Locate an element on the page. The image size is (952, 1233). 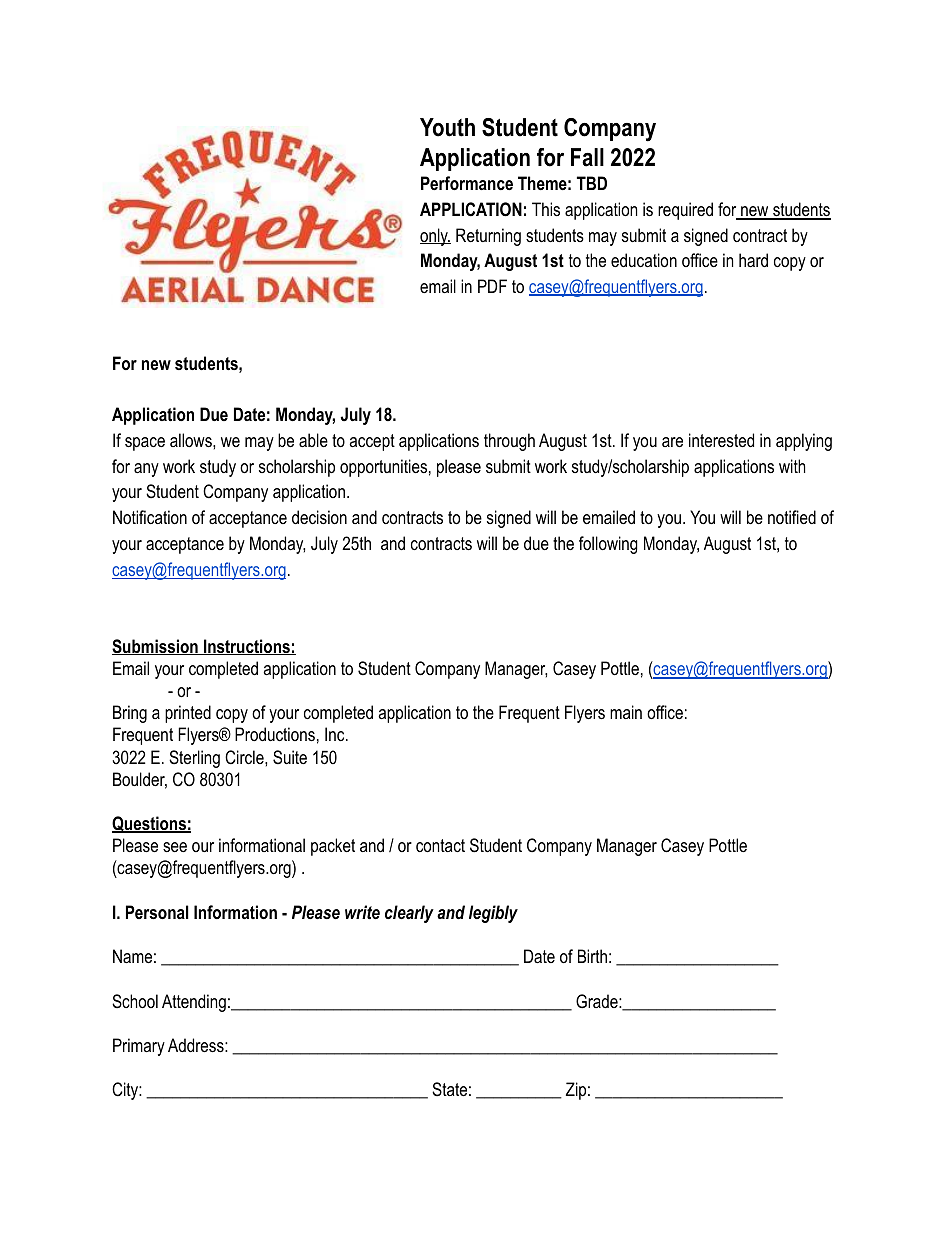
Sterling is located at coordinates (194, 759).
